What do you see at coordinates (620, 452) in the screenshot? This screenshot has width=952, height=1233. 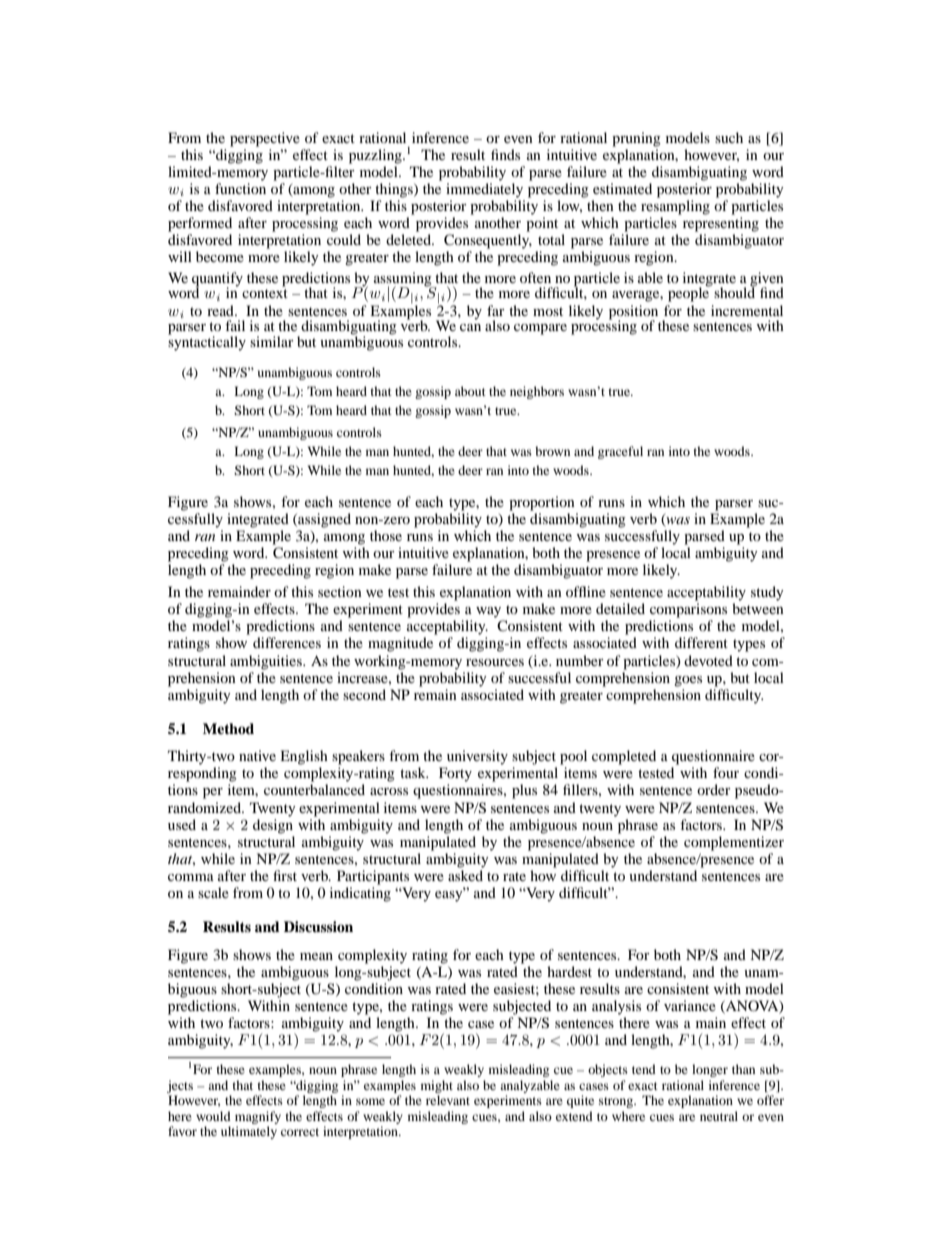 I see `graceful` at bounding box center [620, 452].
